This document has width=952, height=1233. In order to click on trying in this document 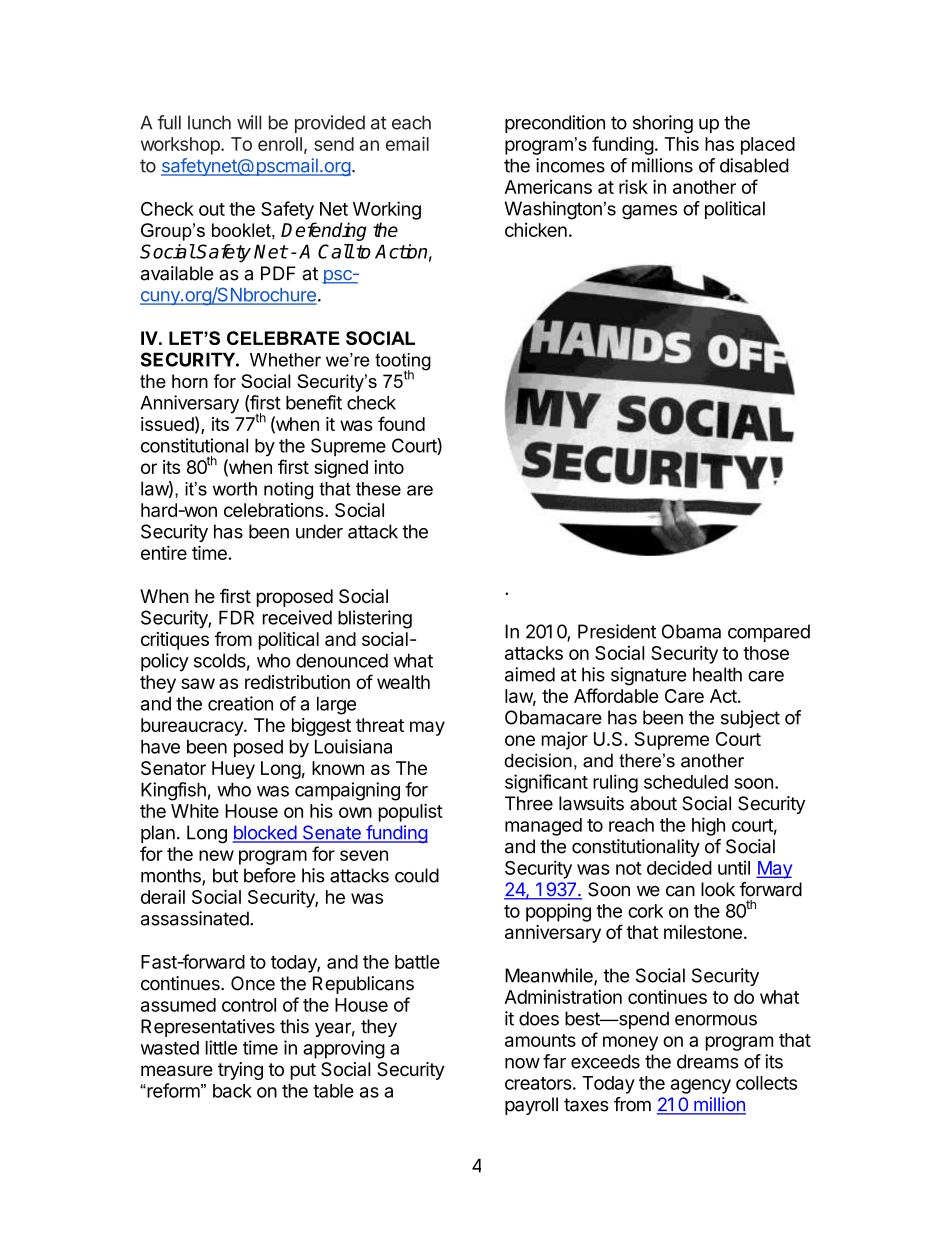, I will do `click(240, 1071)`.
